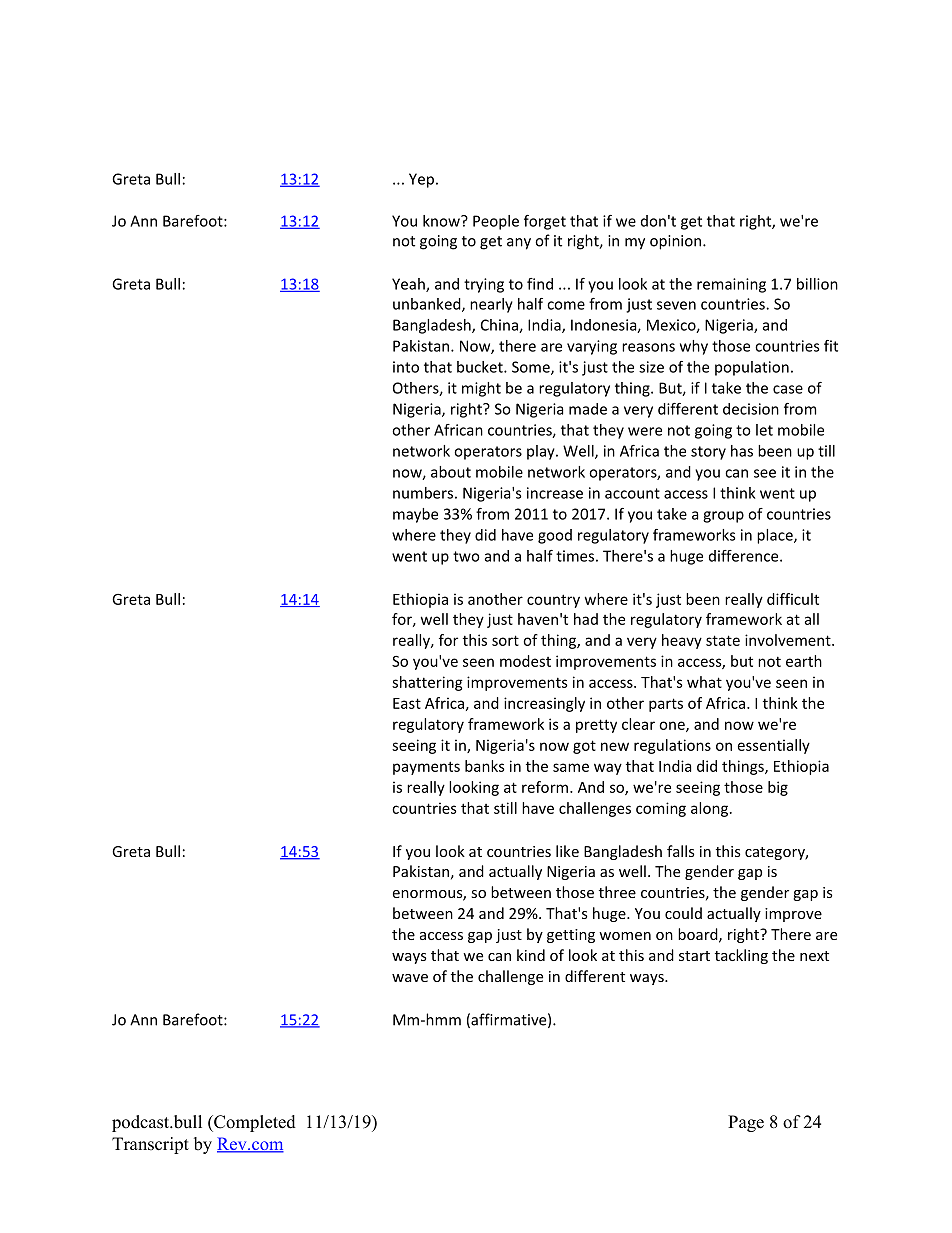 Image resolution: width=952 pixels, height=1233 pixels. Describe the element at coordinates (677, 242) in the screenshot. I see `opinion` at that location.
